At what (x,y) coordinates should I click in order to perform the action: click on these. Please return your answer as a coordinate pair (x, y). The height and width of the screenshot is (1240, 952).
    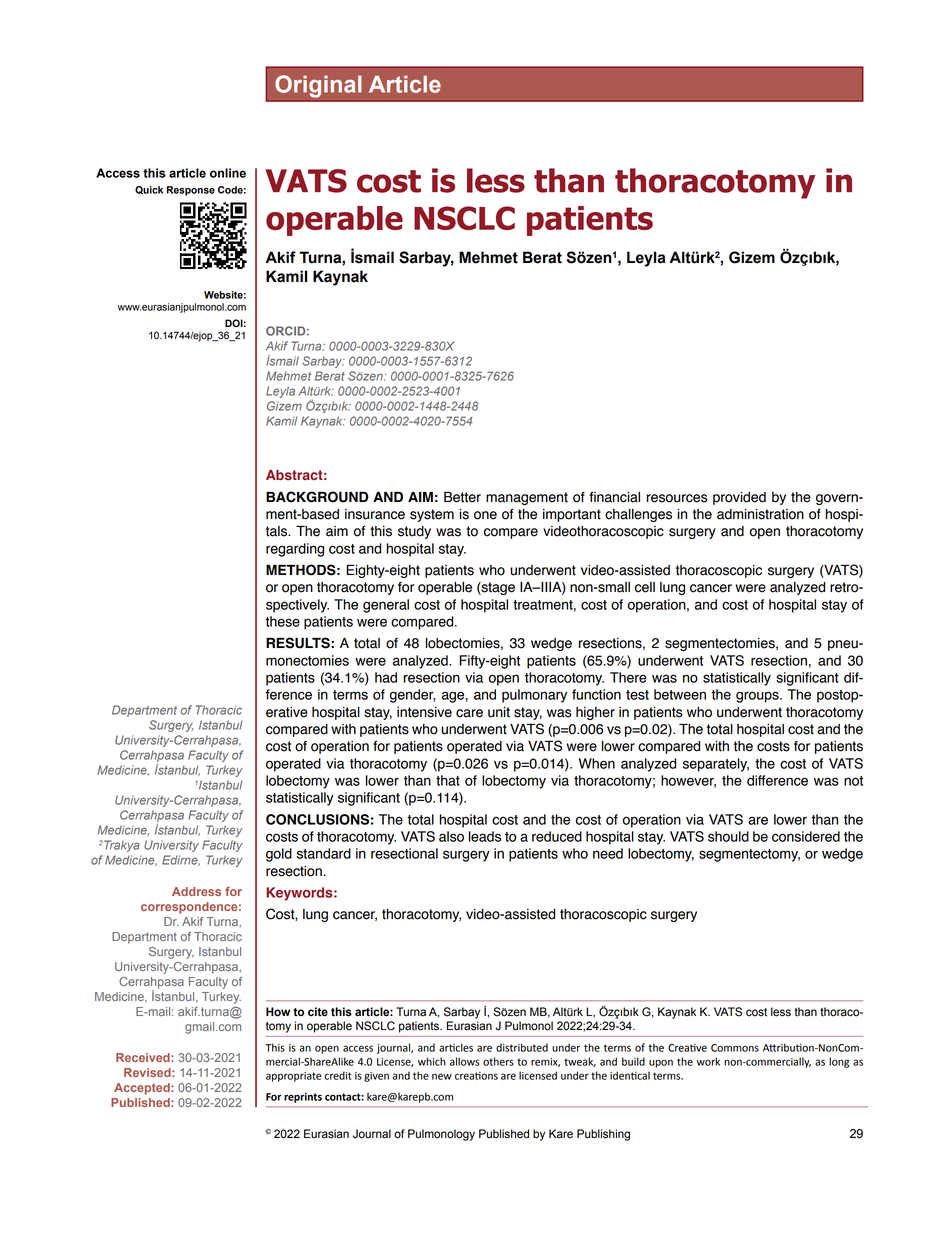
    Looking at the image, I should click on (282, 621).
